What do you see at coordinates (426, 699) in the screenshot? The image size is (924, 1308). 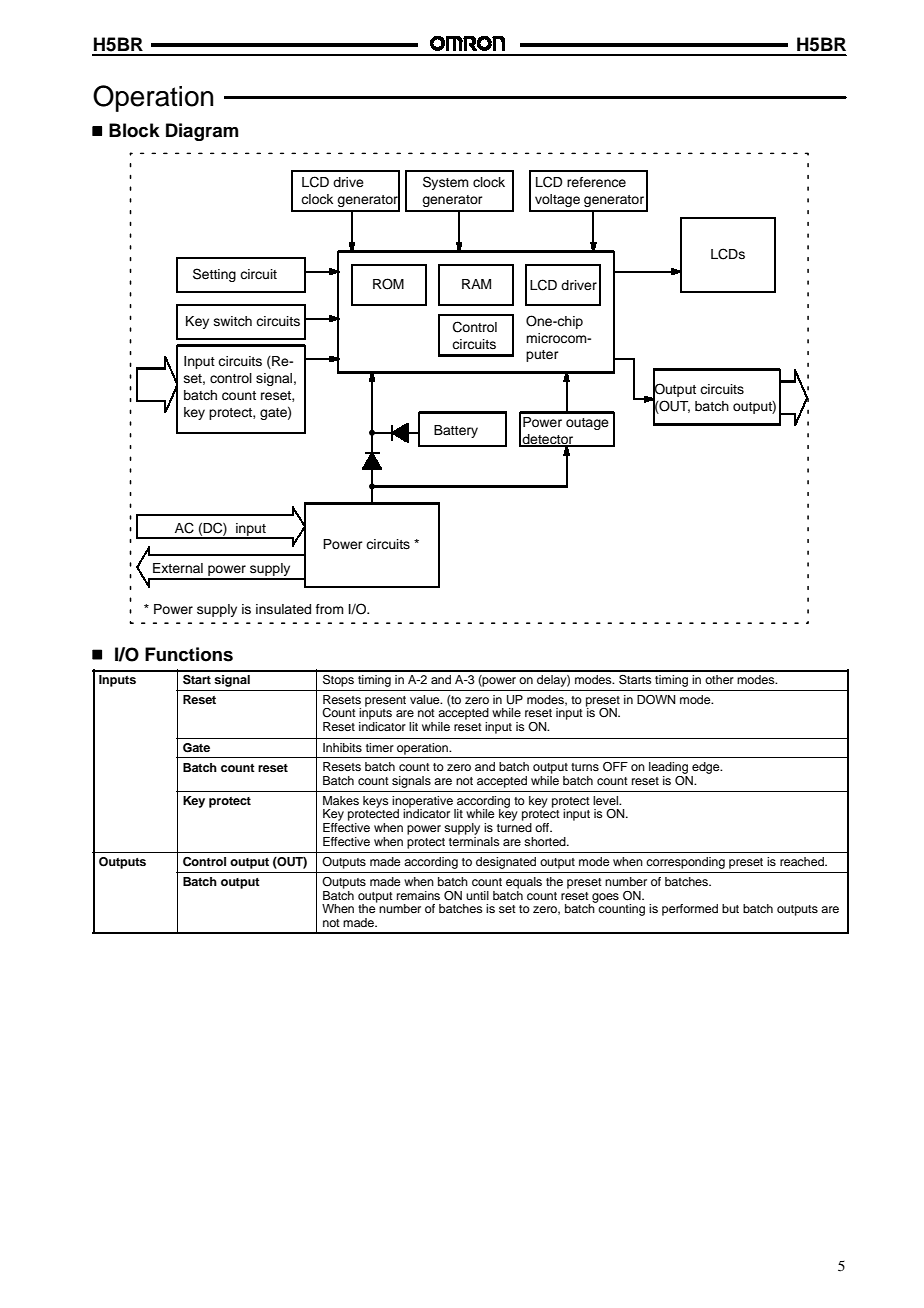 I see `value` at bounding box center [426, 699].
